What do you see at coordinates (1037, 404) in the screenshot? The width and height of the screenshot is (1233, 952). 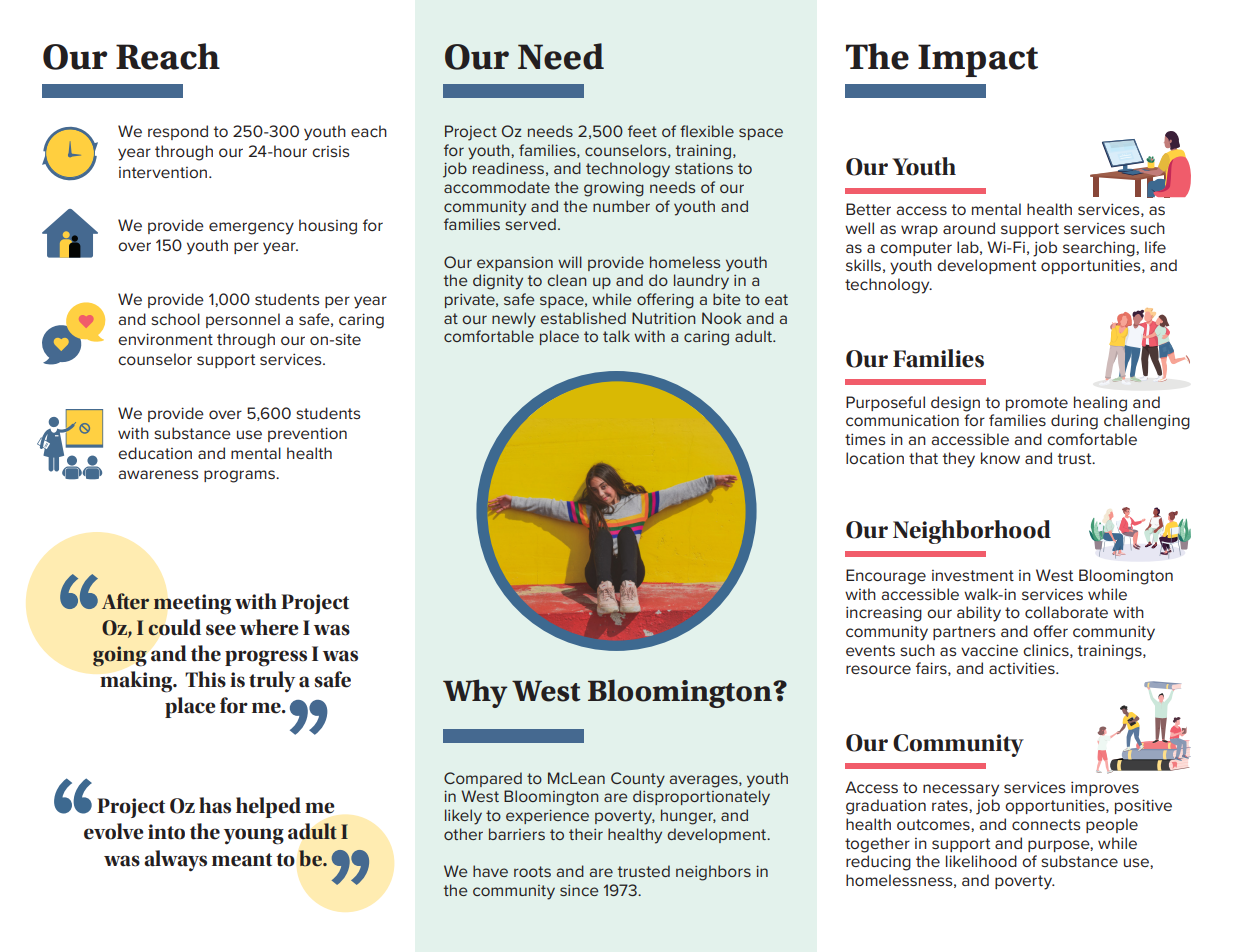 I see `promote` at bounding box center [1037, 404].
